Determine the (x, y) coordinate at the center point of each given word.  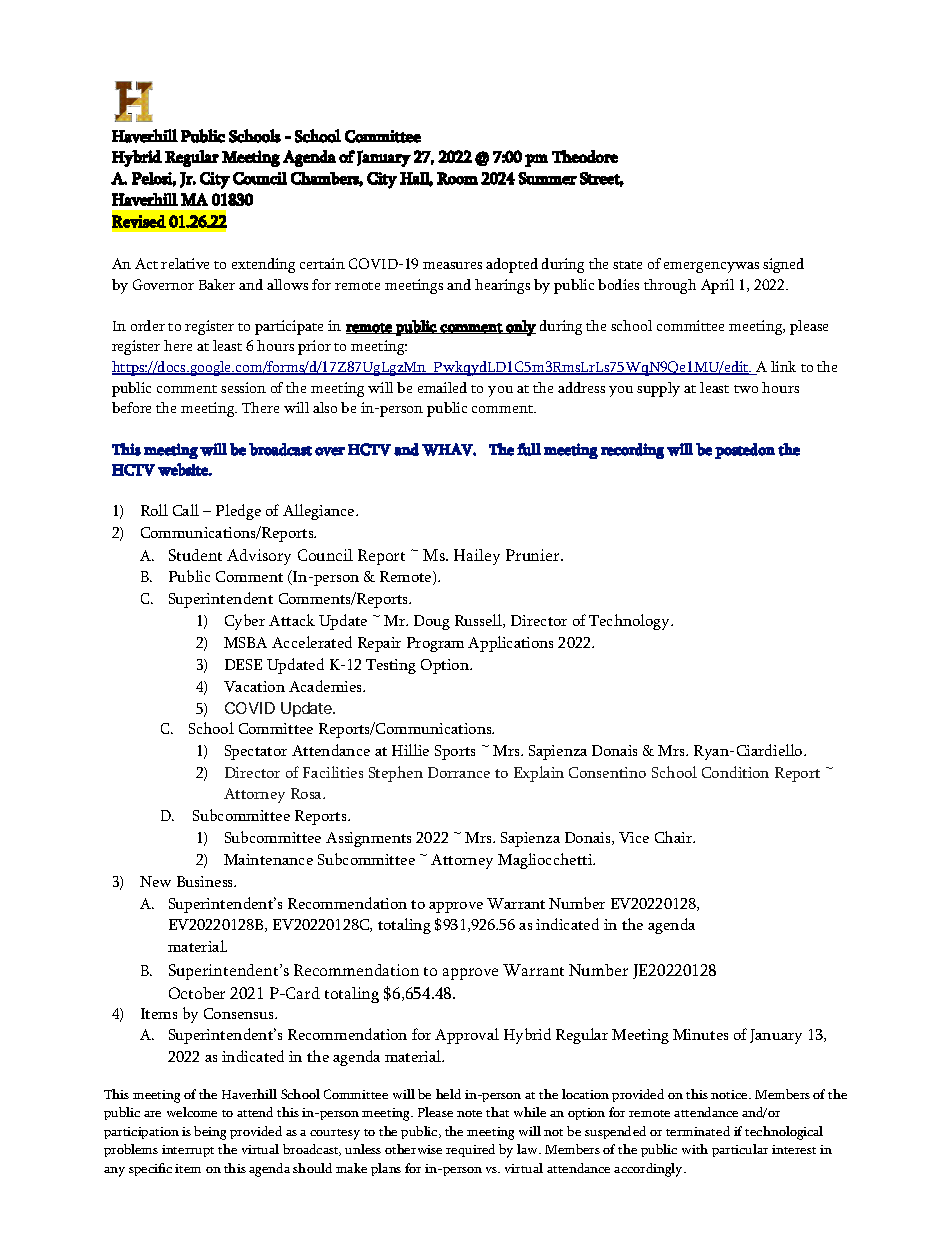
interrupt (188, 1151)
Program (435, 644)
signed (783, 265)
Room (457, 178)
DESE (243, 664)
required (470, 1150)
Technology (630, 622)
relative (185, 263)
